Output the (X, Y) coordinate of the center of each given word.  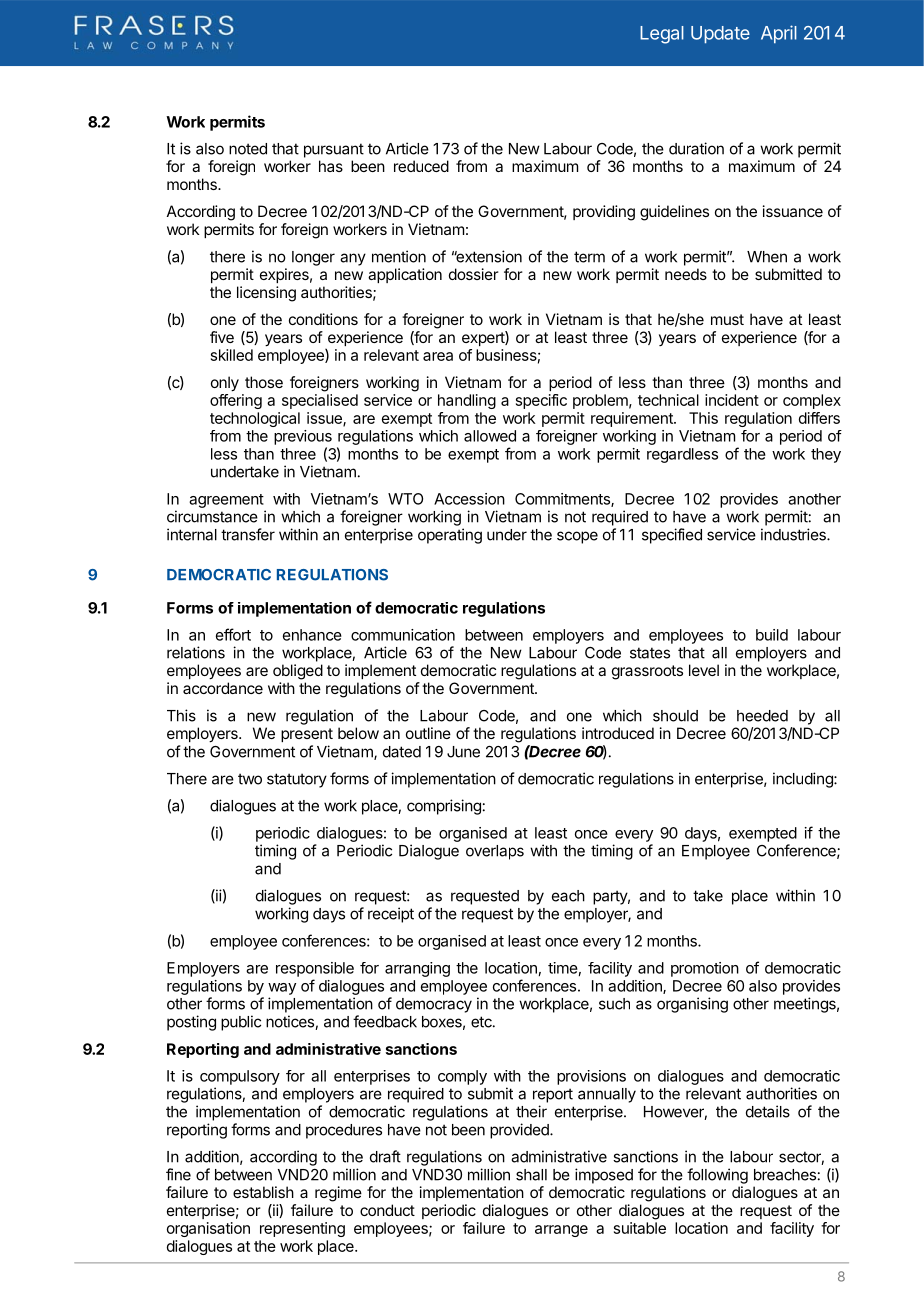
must (727, 319)
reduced (421, 166)
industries (794, 534)
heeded (762, 716)
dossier (474, 274)
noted (248, 149)
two (250, 779)
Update (720, 35)
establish (263, 1192)
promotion (705, 969)
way (282, 989)
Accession (469, 499)
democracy (434, 1005)
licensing (266, 294)
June (463, 752)
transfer (248, 534)
